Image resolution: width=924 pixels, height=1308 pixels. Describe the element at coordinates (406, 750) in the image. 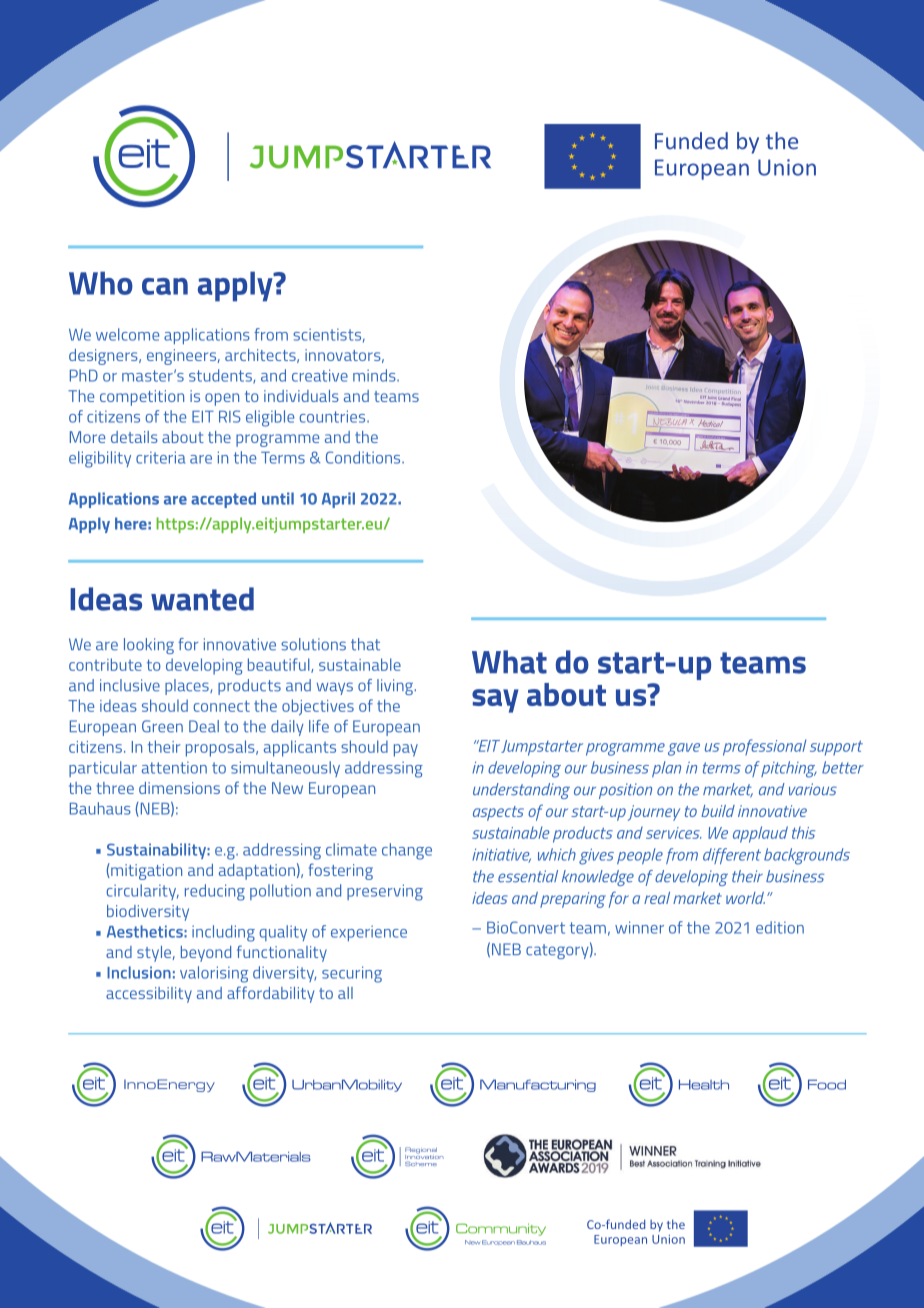

I see `pay` at that location.
